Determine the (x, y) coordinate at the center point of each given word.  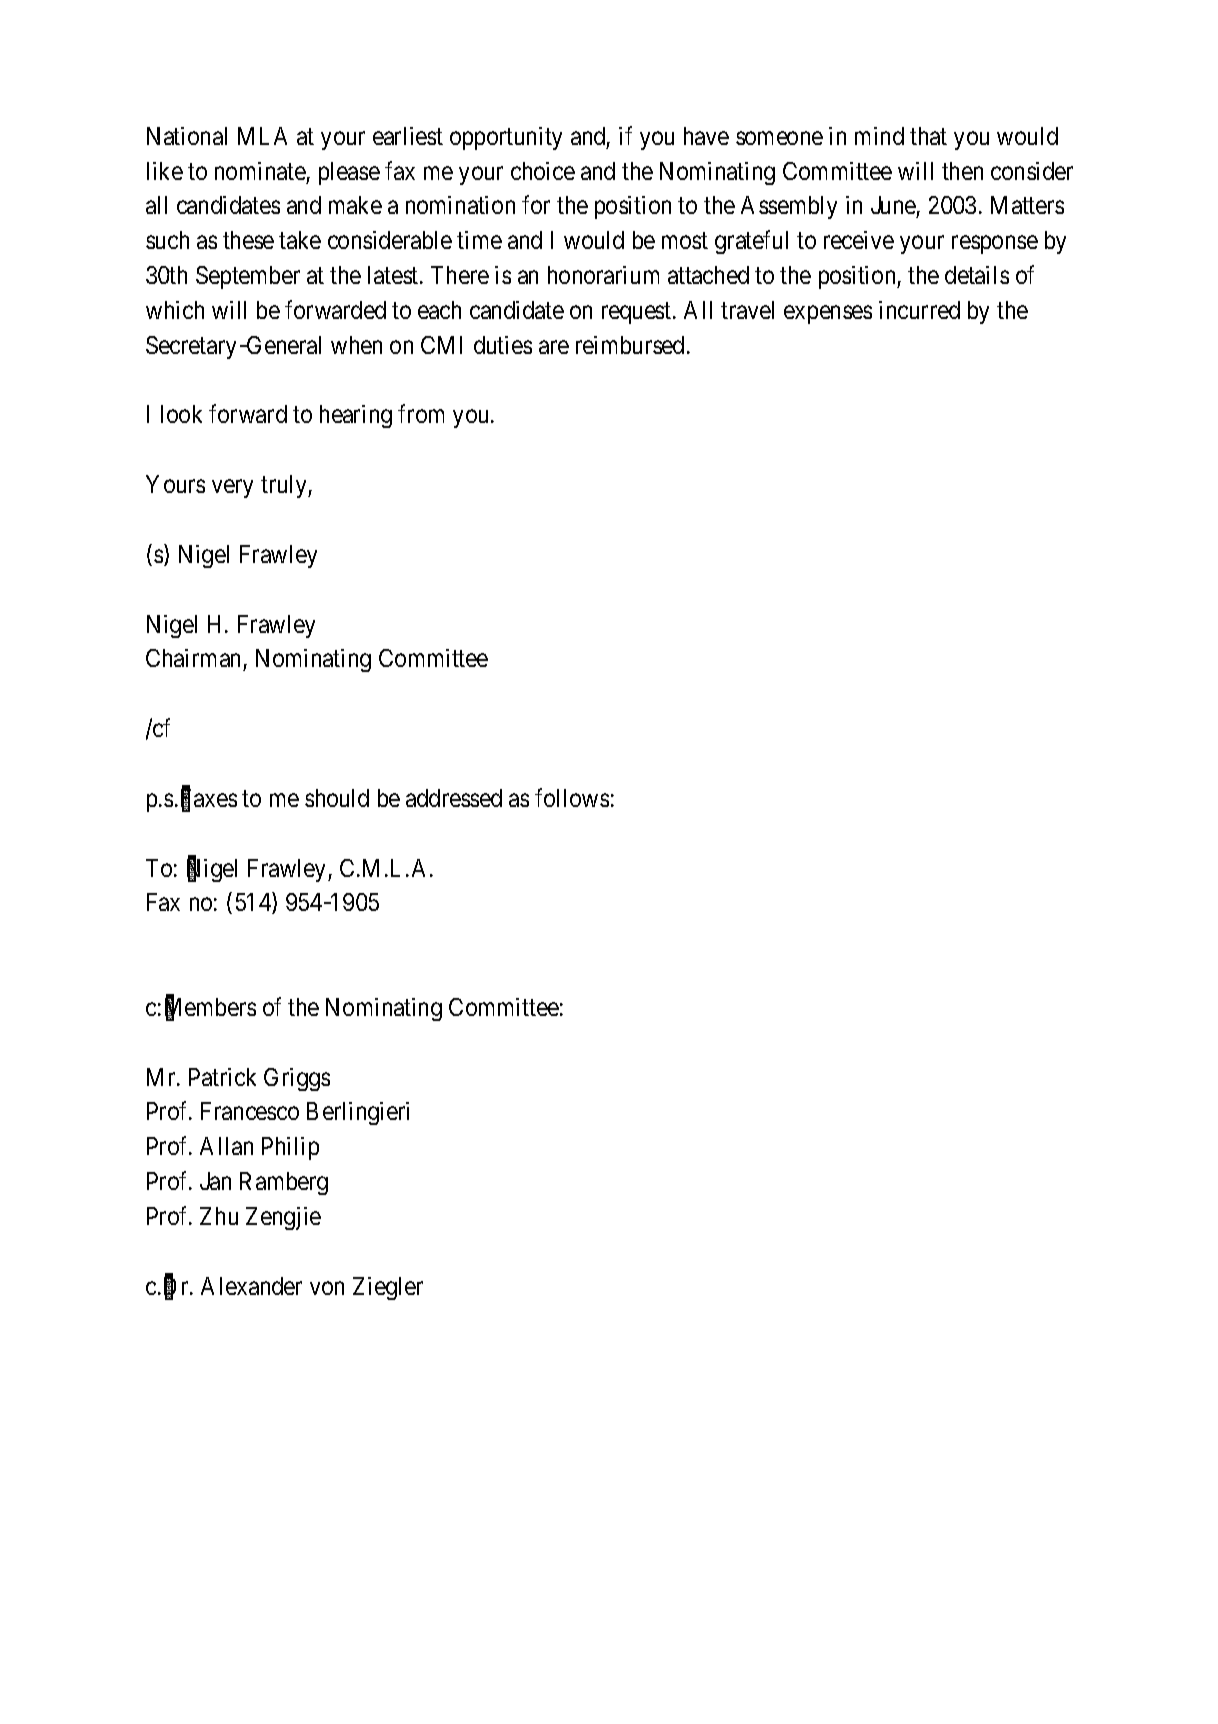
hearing (356, 416)
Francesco (250, 1111)
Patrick (222, 1077)
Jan (215, 1181)
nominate (260, 171)
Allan (226, 1146)
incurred (919, 310)
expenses (828, 315)
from (421, 414)
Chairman (195, 660)
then (962, 171)
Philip (290, 1148)
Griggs (297, 1079)
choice (543, 171)
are (554, 347)
